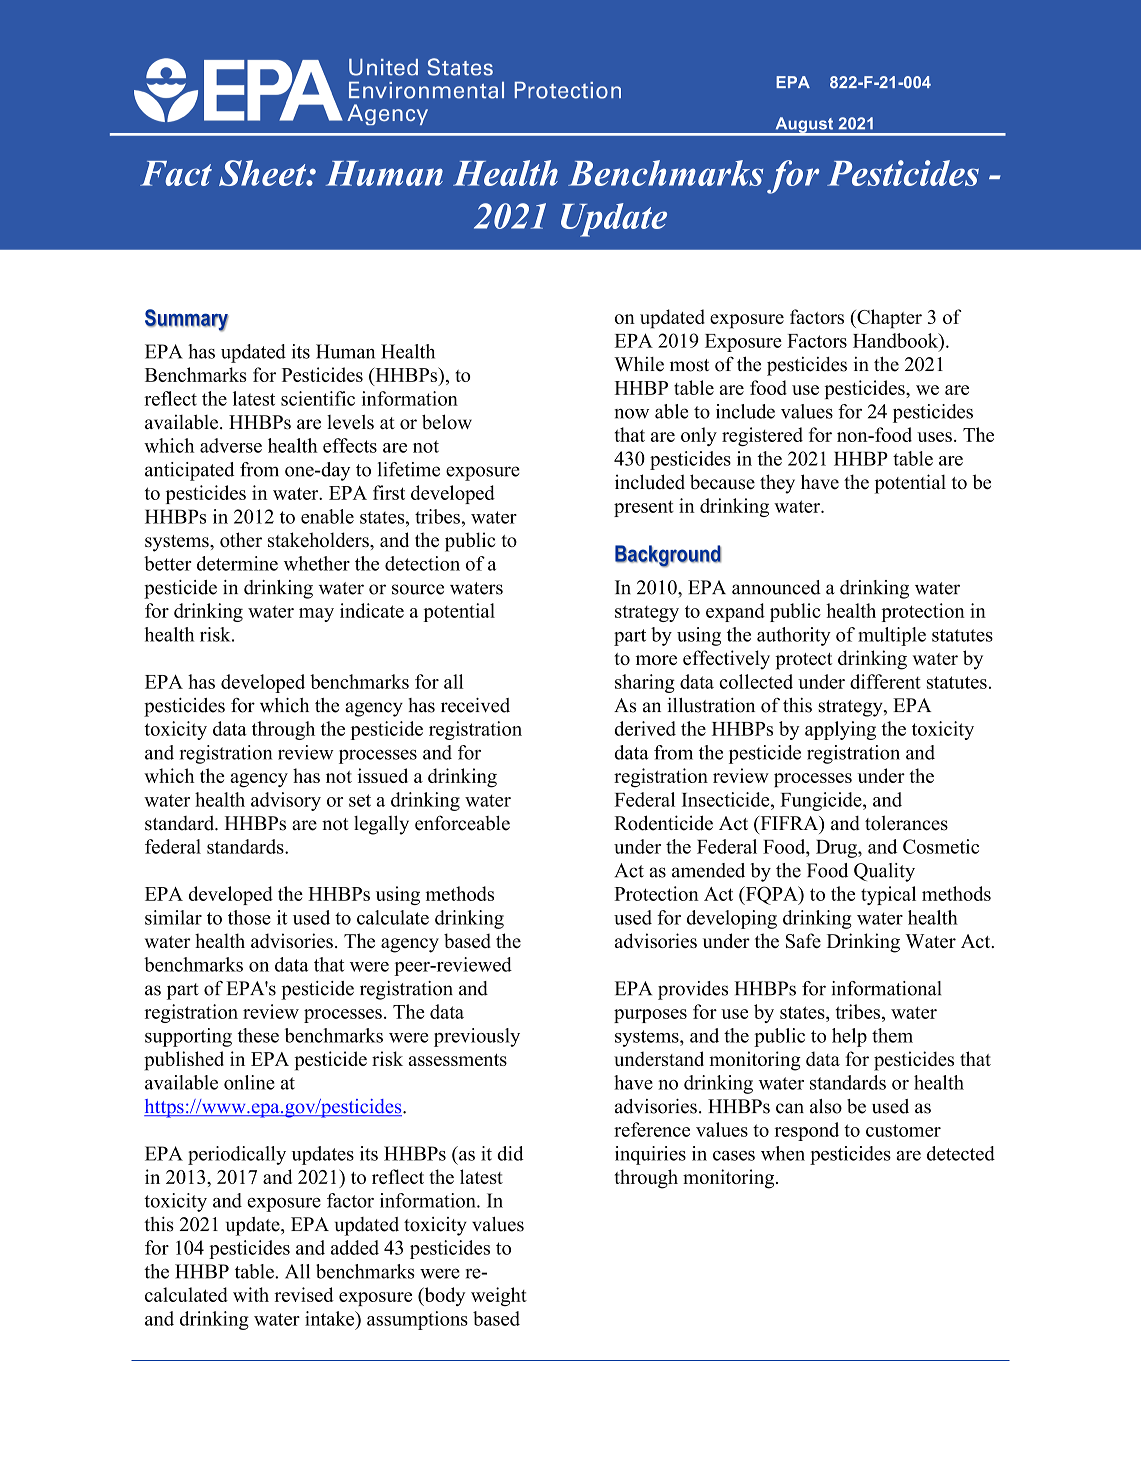  Describe the element at coordinates (499, 1296) in the image. I see `weight` at that location.
